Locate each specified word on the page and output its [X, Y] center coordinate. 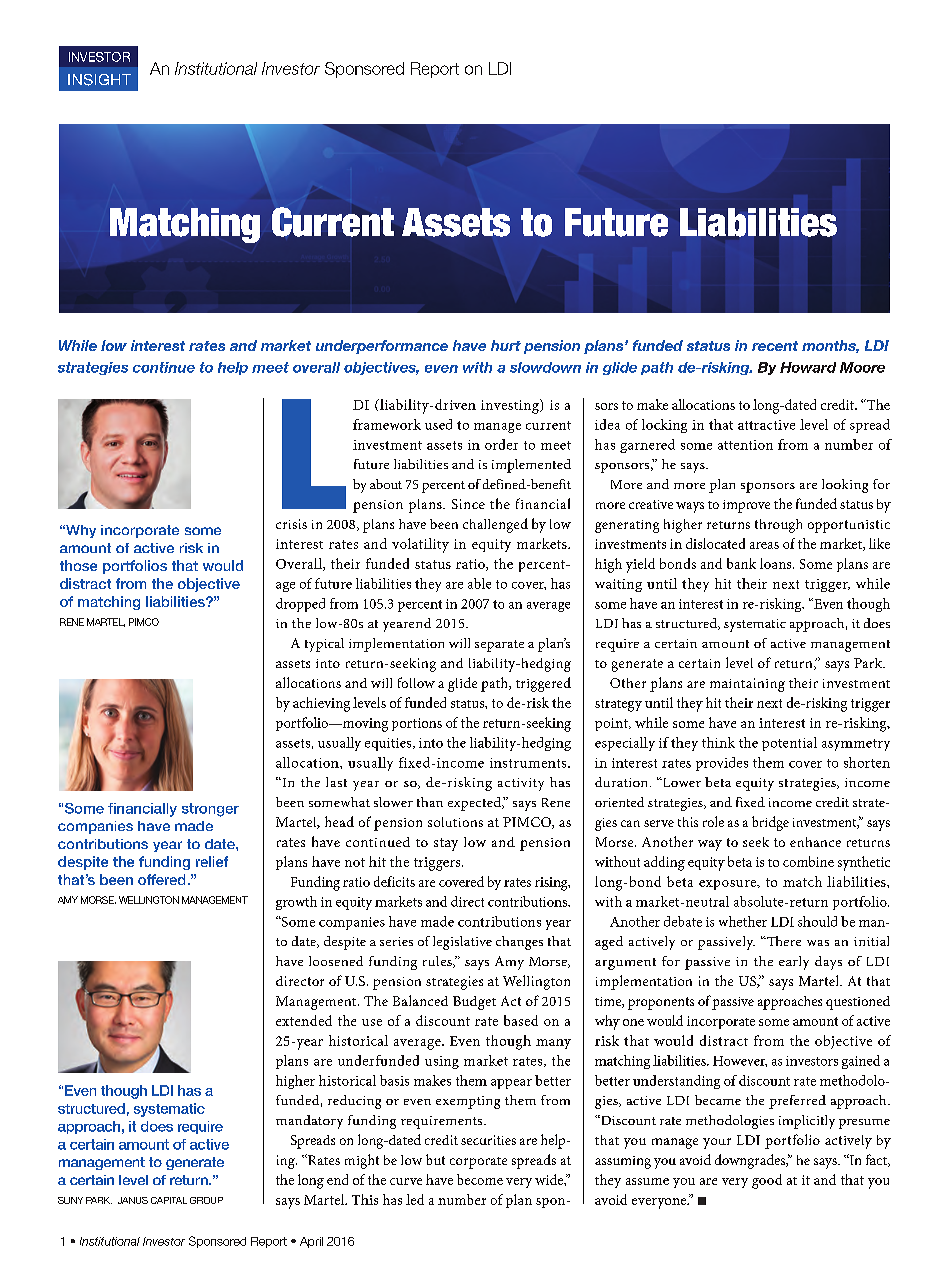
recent [775, 346]
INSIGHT [99, 80]
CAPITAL [169, 1200]
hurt [506, 345]
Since [468, 504]
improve [746, 506]
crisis [291, 524]
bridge [770, 823]
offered [161, 879]
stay [446, 844]
